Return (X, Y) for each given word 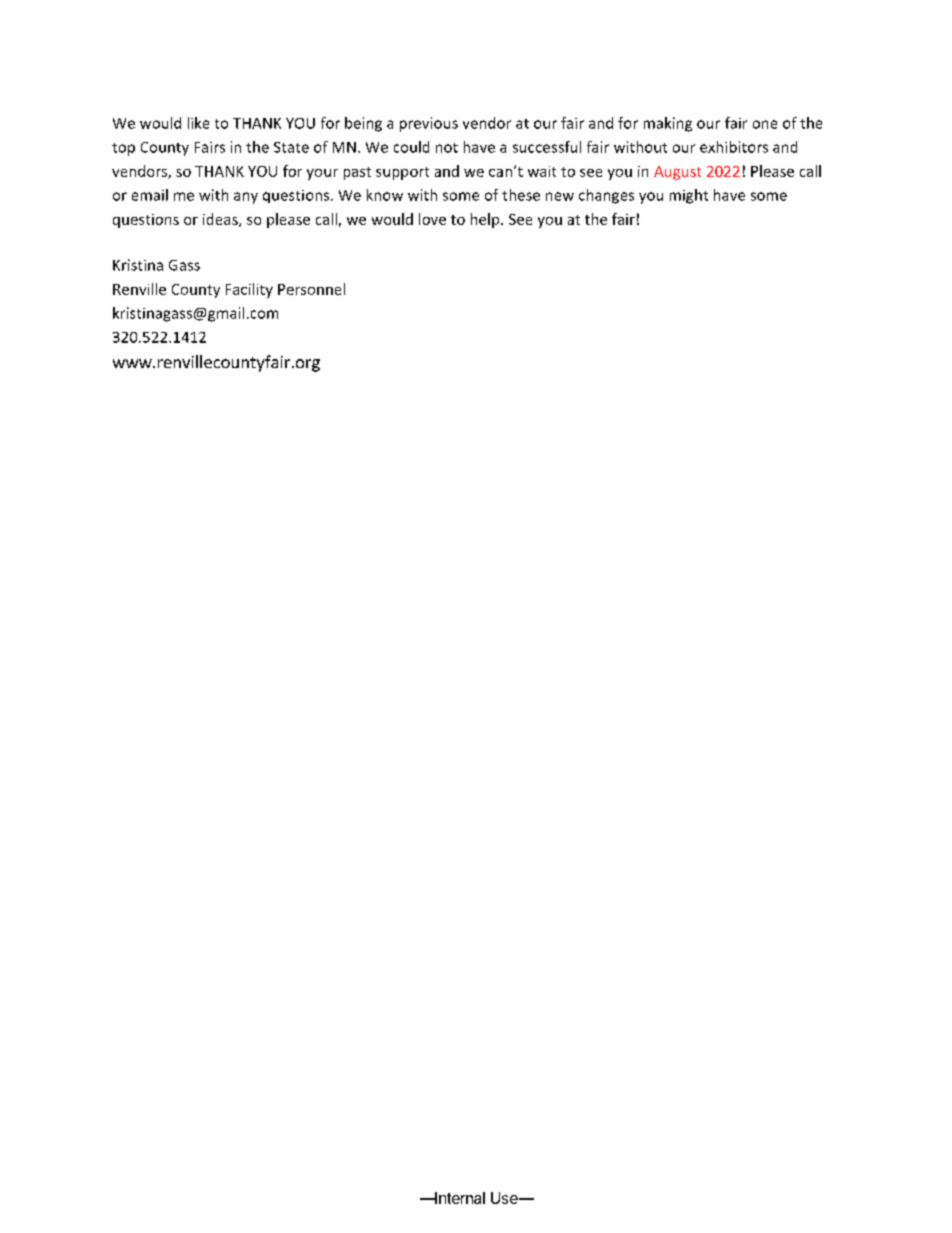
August (677, 173)
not (447, 148)
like (198, 123)
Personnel (311, 289)
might (689, 196)
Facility (249, 290)
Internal (459, 1198)
